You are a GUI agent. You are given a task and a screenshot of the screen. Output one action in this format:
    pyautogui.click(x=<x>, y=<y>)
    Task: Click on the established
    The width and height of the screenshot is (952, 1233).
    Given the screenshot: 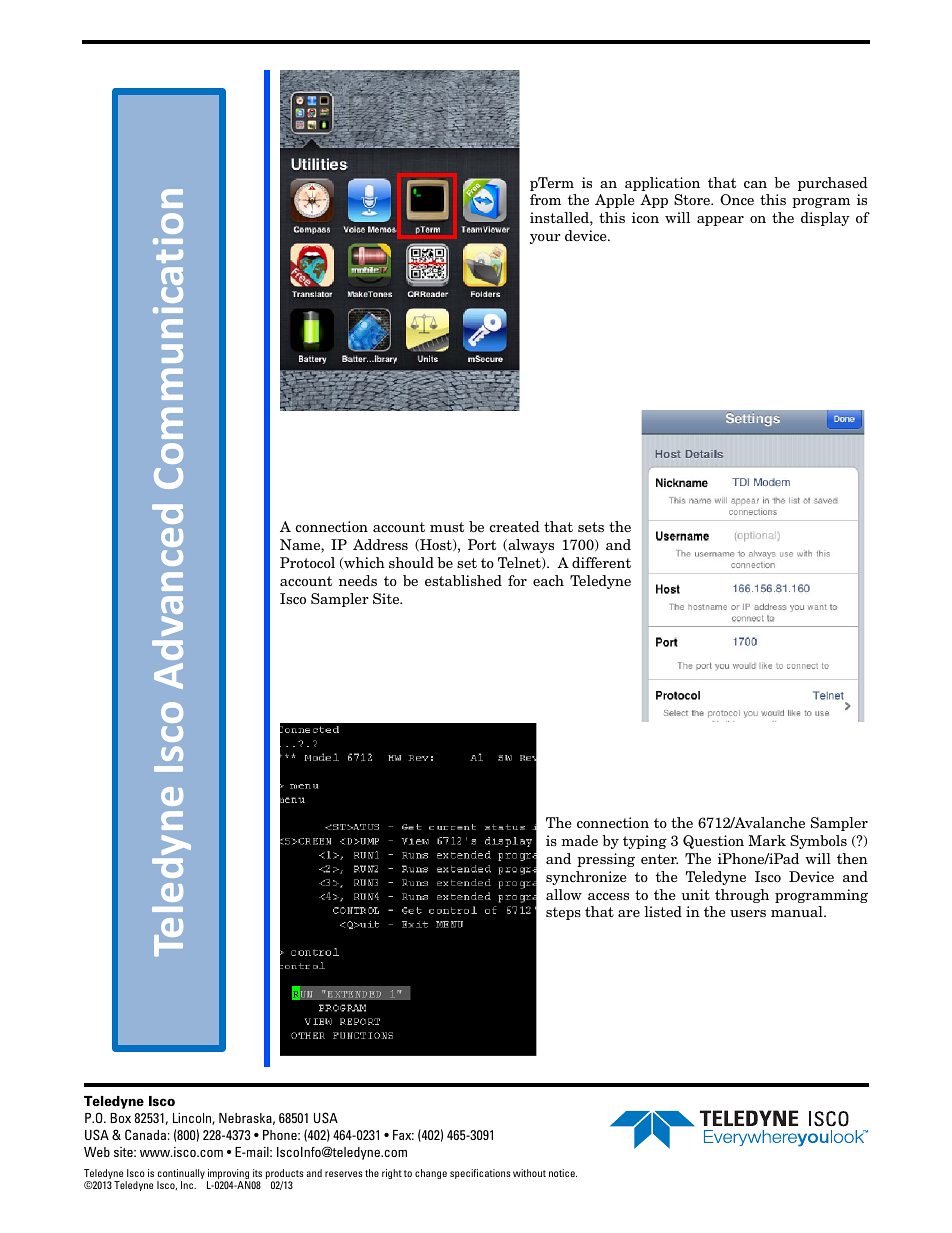 What is the action you would take?
    pyautogui.click(x=463, y=580)
